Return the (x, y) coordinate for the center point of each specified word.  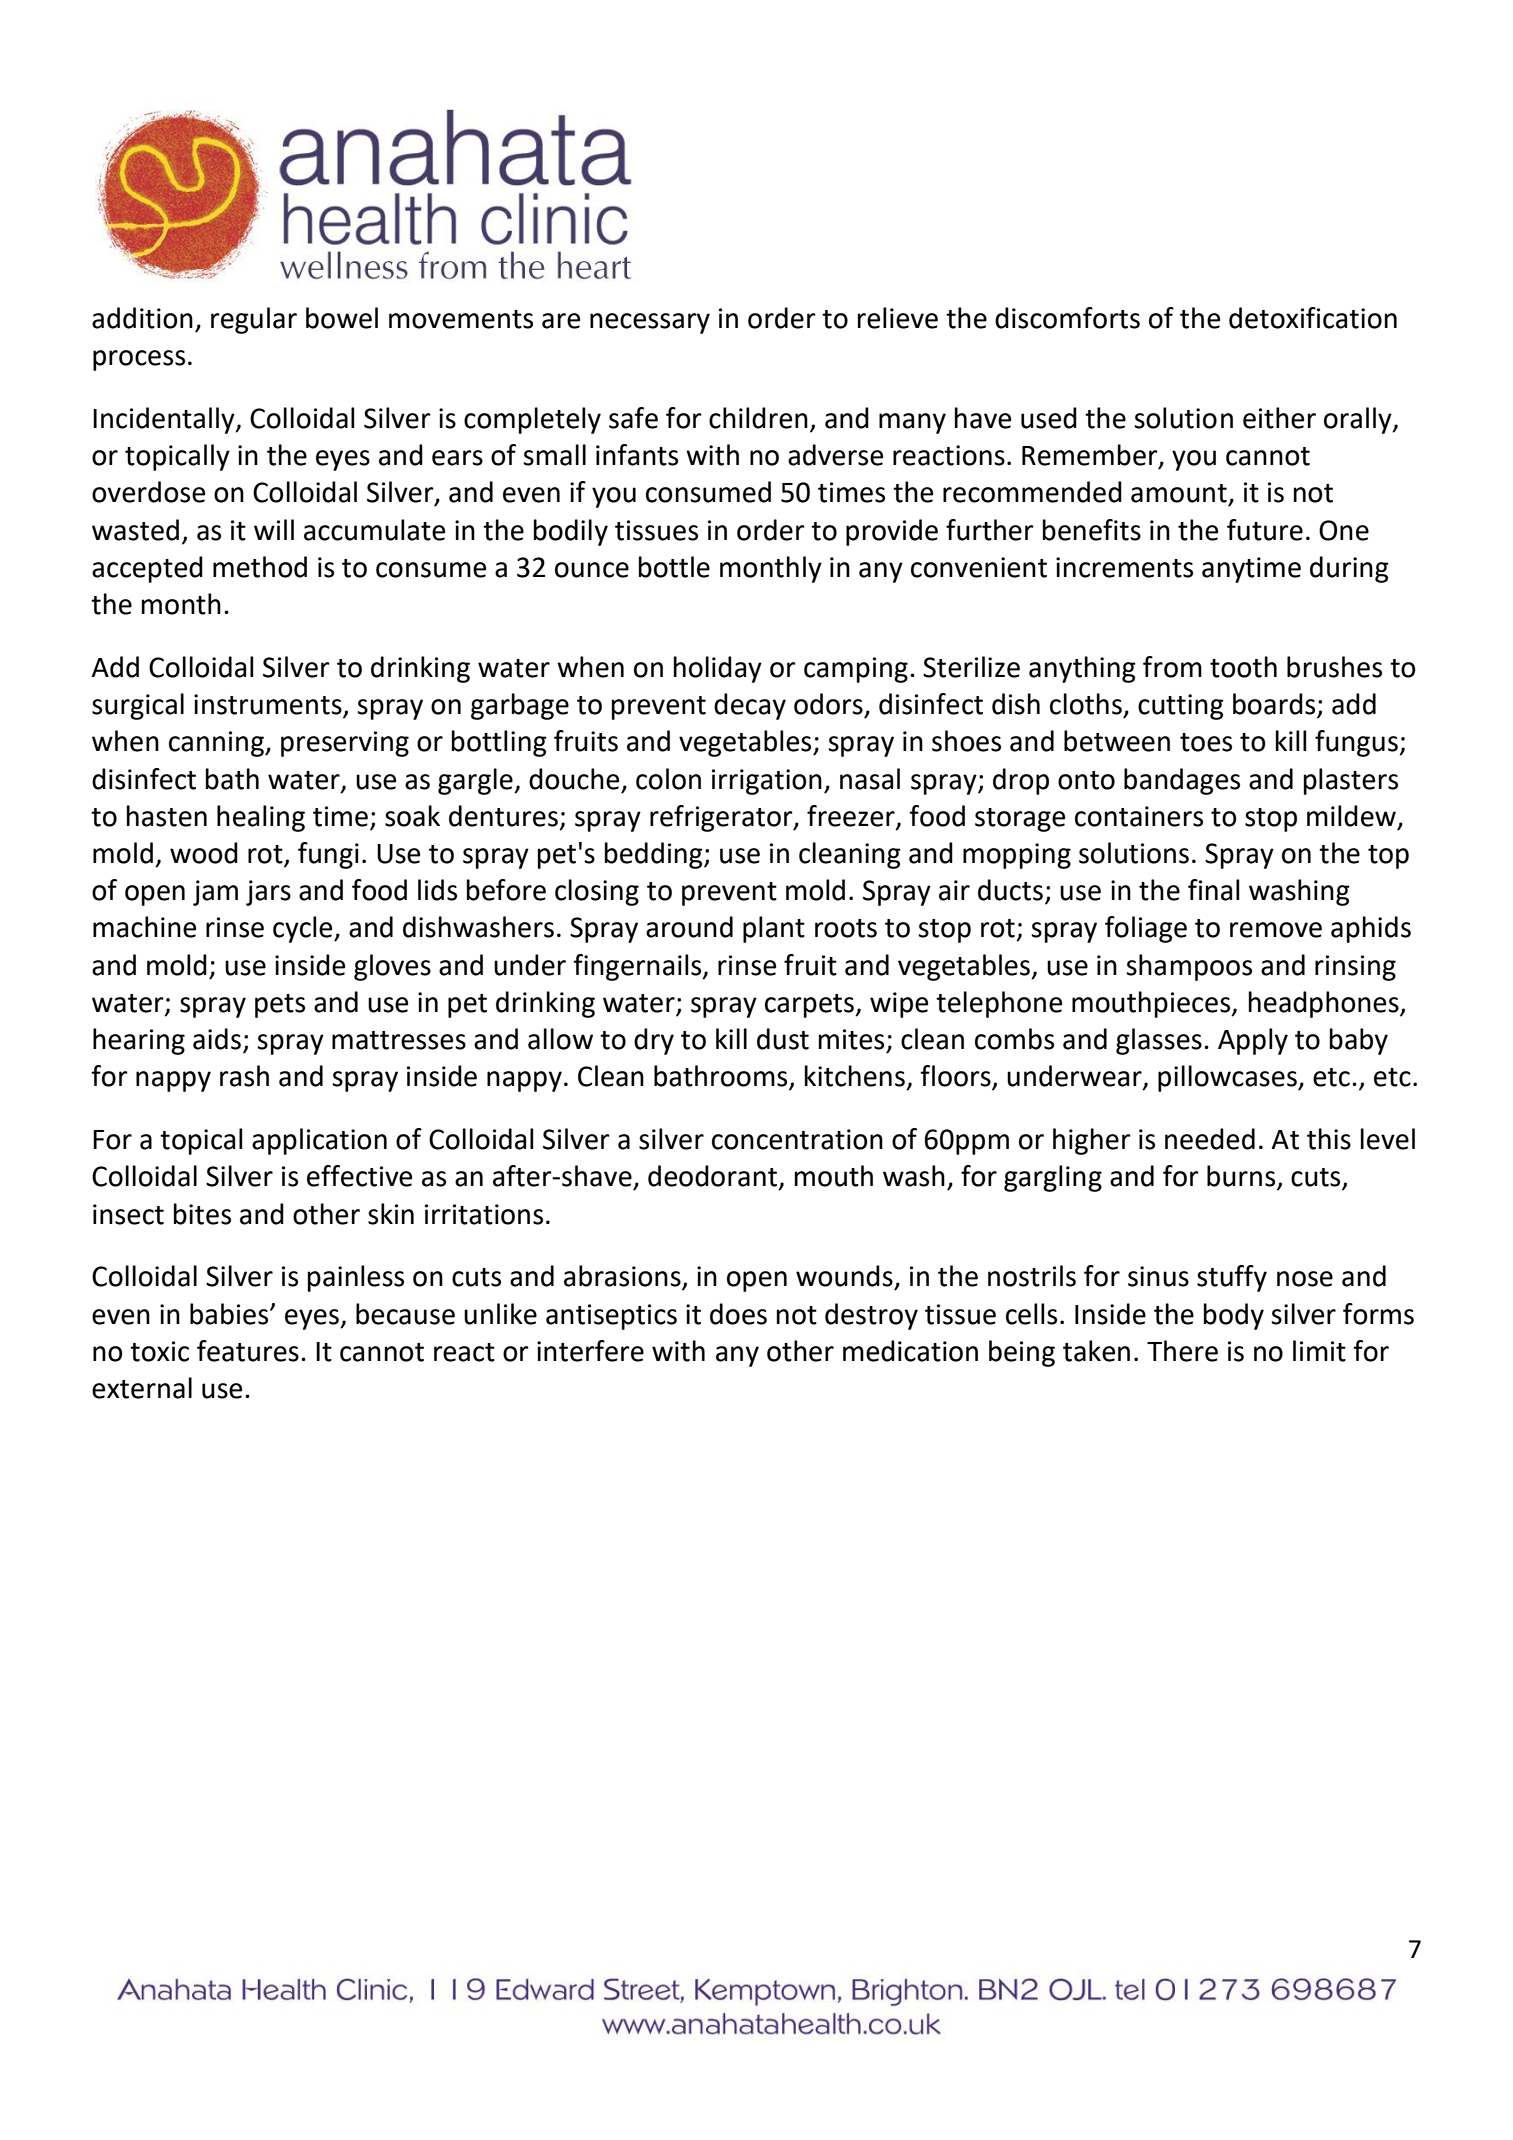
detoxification (1313, 318)
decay (750, 706)
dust (783, 1039)
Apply (1253, 1041)
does (738, 1314)
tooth (1243, 667)
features (248, 1351)
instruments (269, 705)
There (1182, 1351)
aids (217, 1039)
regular (254, 320)
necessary (650, 323)
